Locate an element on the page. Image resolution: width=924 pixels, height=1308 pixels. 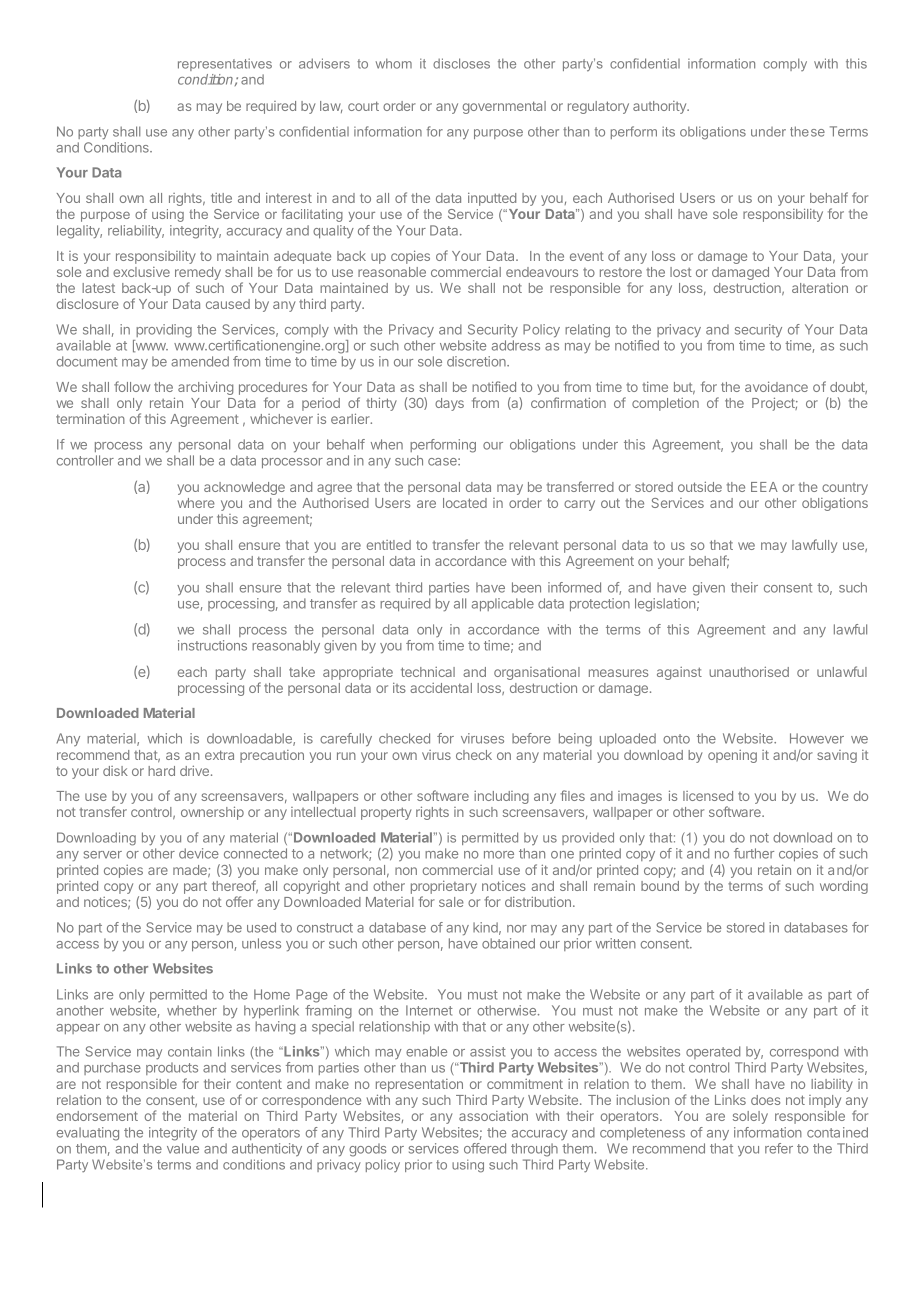
governmental is located at coordinates (504, 107).
